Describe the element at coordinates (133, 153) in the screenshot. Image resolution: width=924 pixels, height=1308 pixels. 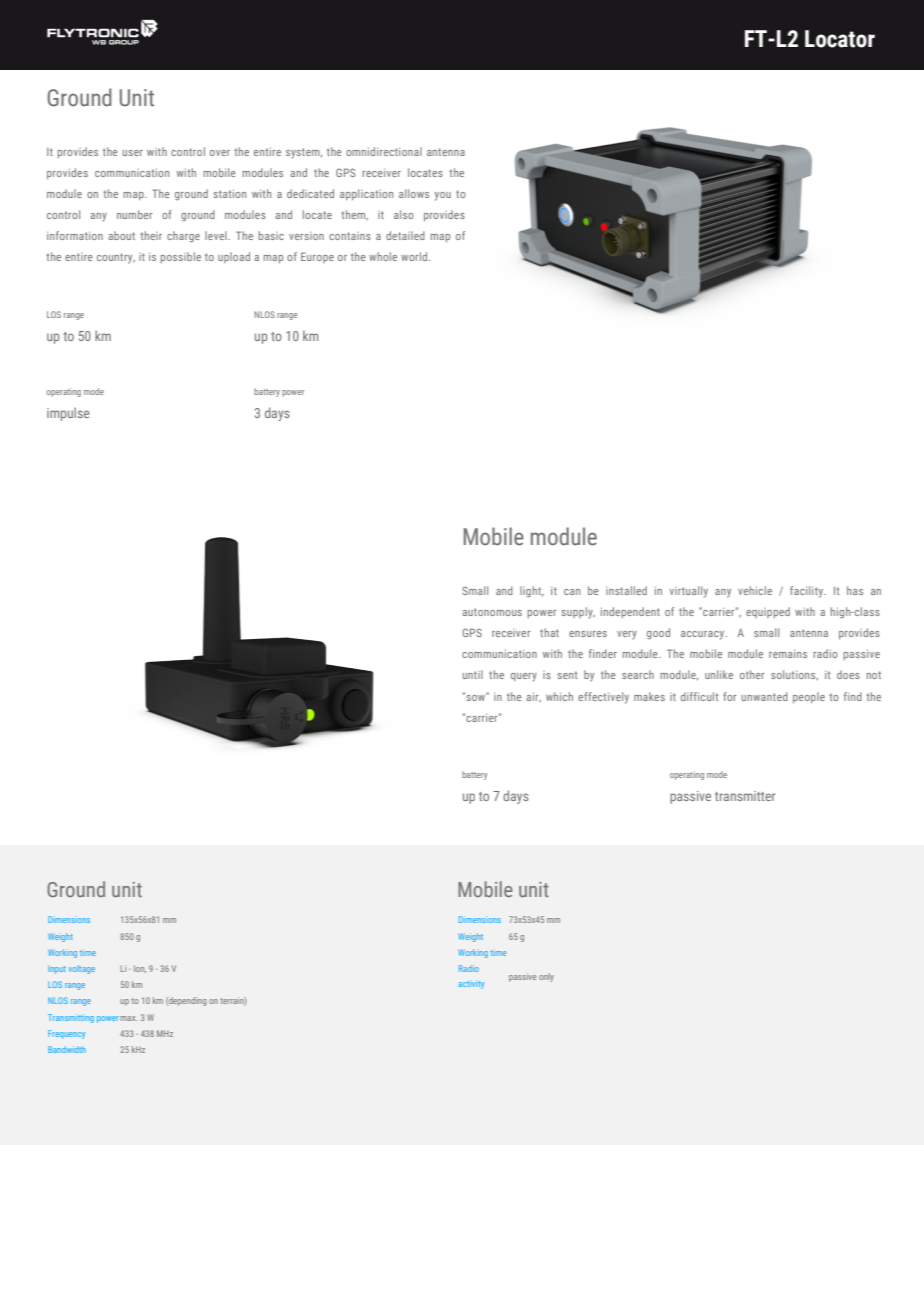
I see `user` at that location.
